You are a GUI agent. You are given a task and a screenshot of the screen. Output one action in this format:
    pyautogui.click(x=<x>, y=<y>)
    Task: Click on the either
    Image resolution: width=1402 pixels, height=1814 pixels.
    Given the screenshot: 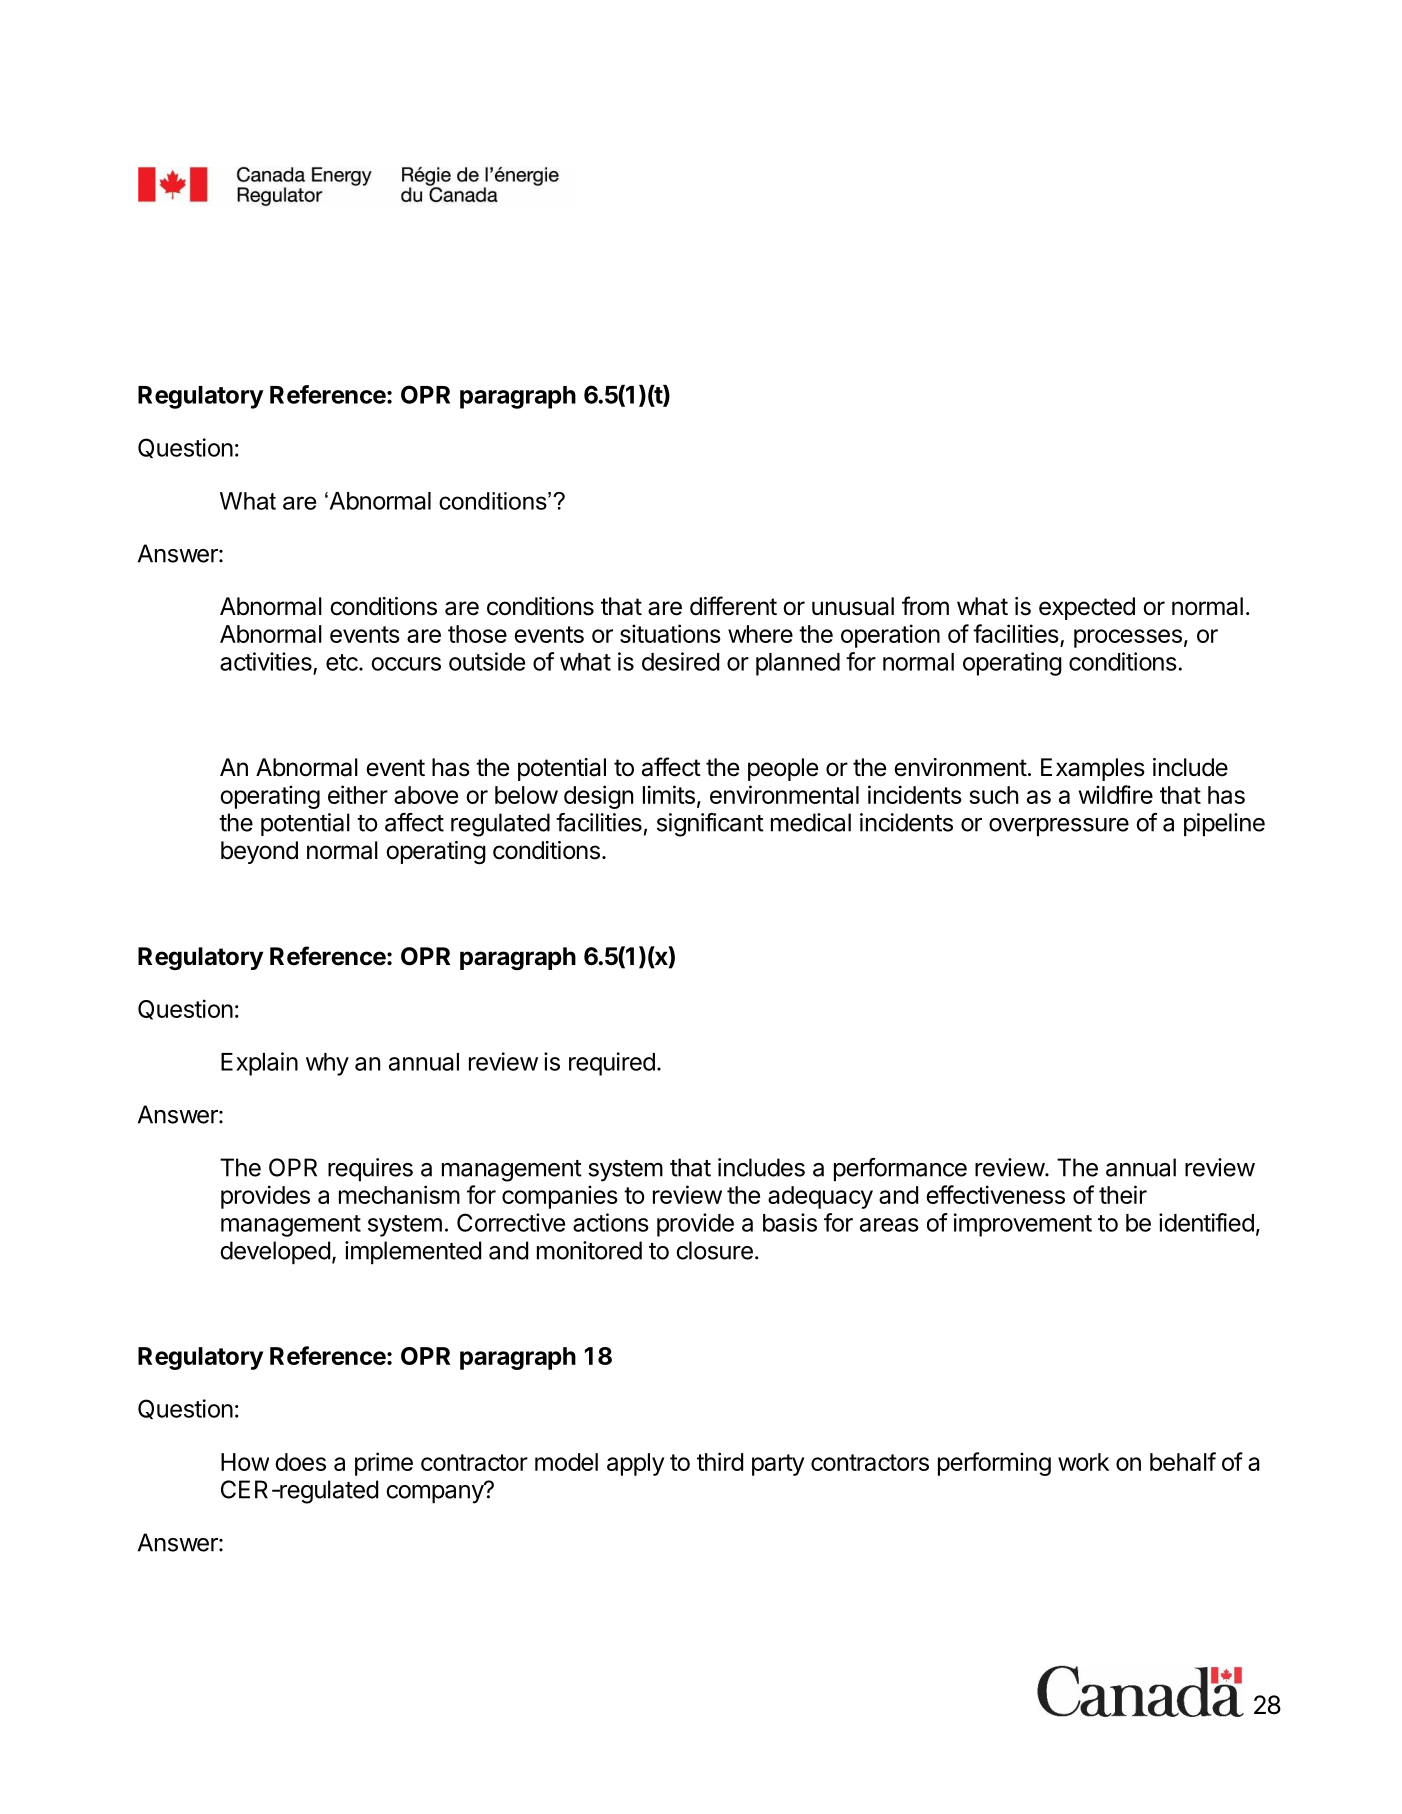 What is the action you would take?
    pyautogui.click(x=358, y=794)
